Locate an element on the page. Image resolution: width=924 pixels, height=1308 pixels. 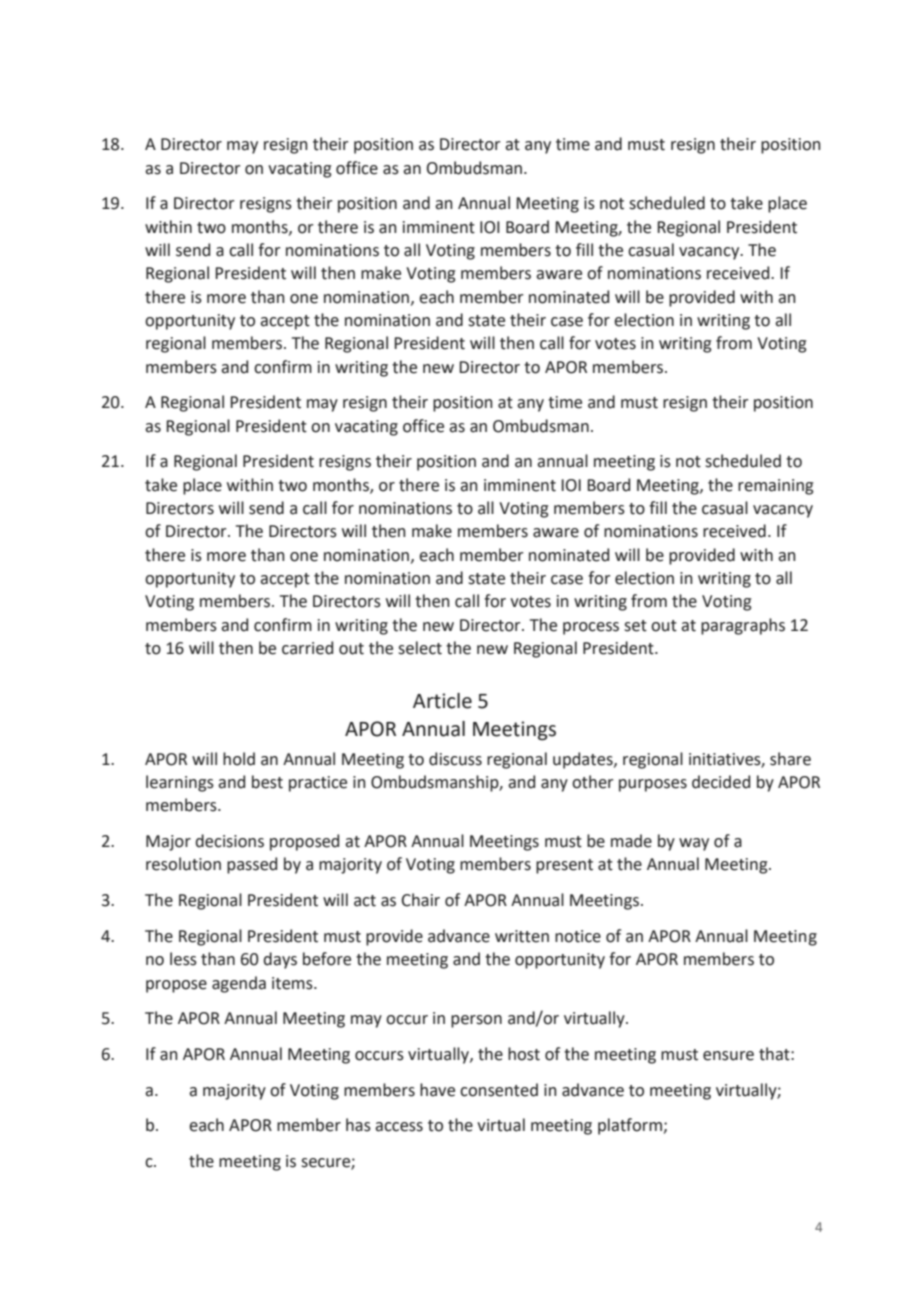
remaining is located at coordinates (776, 487).
